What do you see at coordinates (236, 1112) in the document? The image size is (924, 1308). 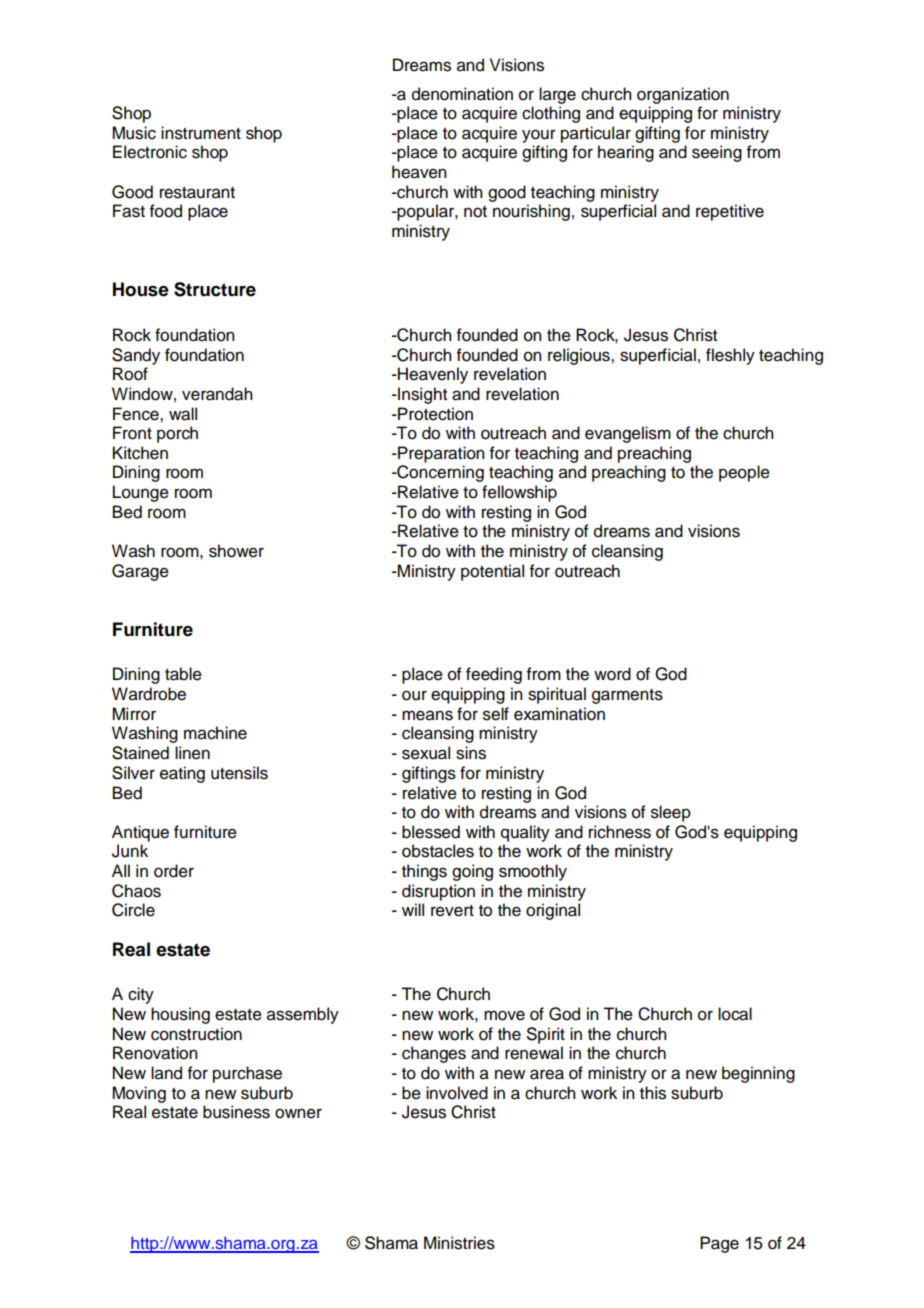 I see `business` at bounding box center [236, 1112].
